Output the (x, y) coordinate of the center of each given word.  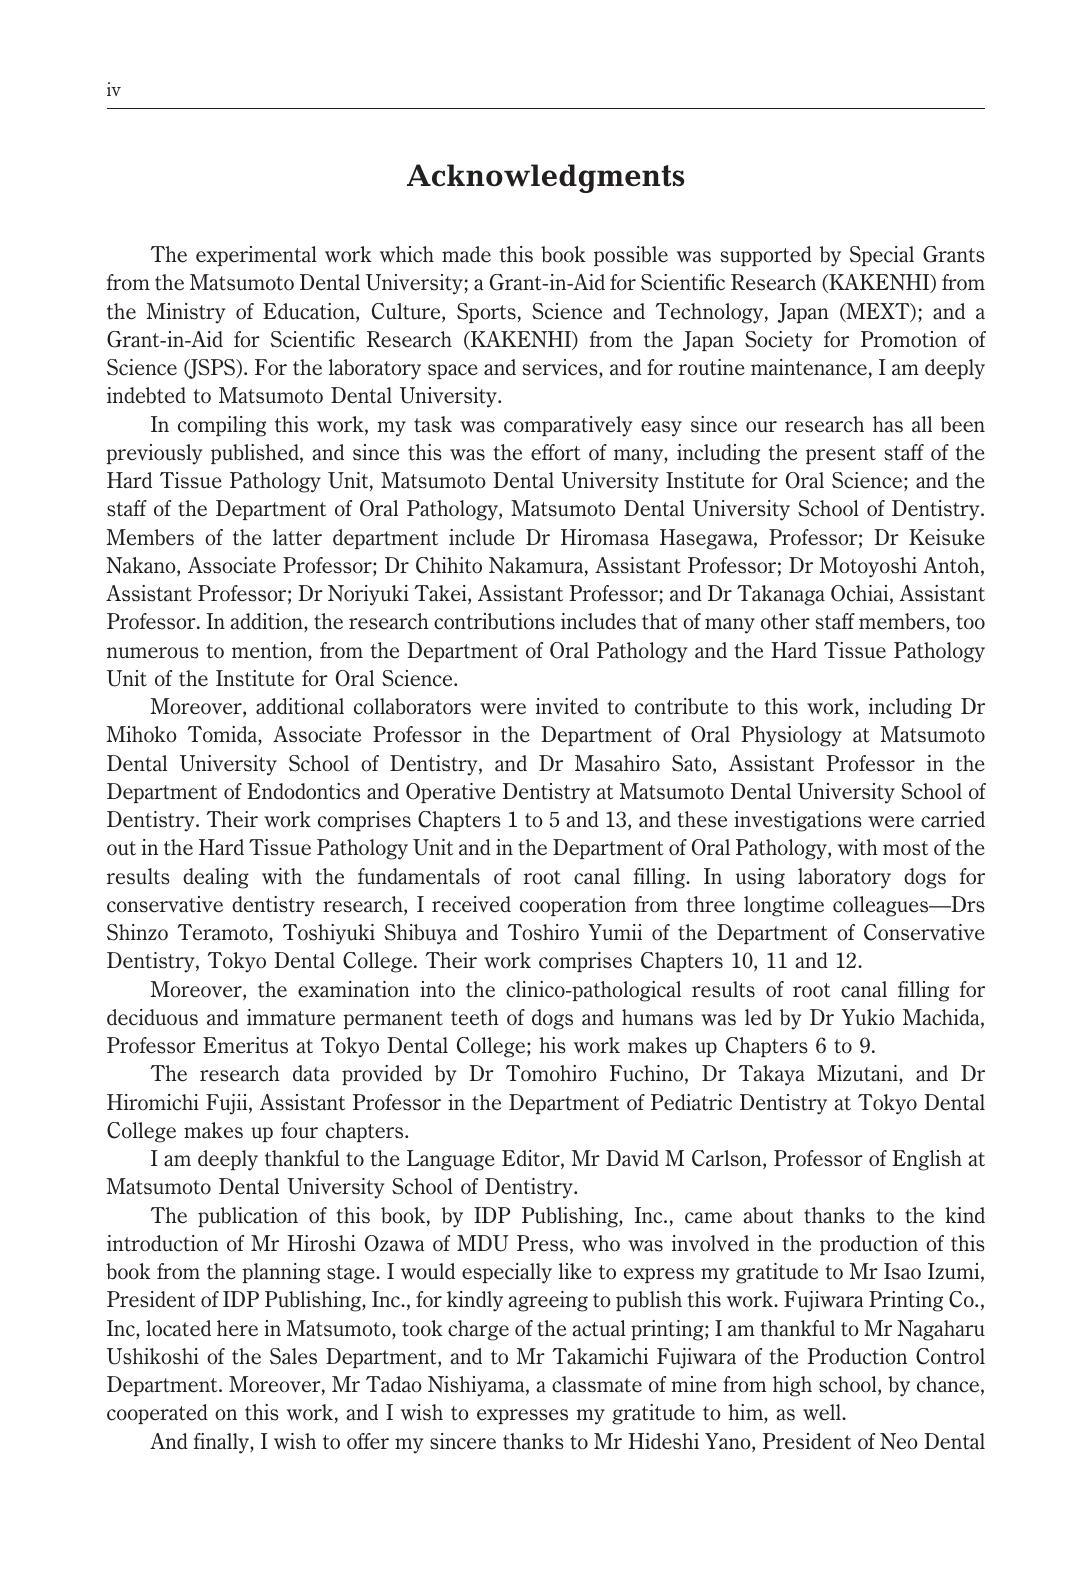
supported (766, 256)
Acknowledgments (545, 178)
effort (556, 452)
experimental (256, 256)
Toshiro (543, 932)
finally (222, 1443)
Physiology (791, 736)
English (927, 1160)
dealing (216, 878)
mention (270, 651)
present (841, 455)
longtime (784, 906)
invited (567, 706)
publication (248, 1217)
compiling (222, 426)
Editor (532, 1159)
